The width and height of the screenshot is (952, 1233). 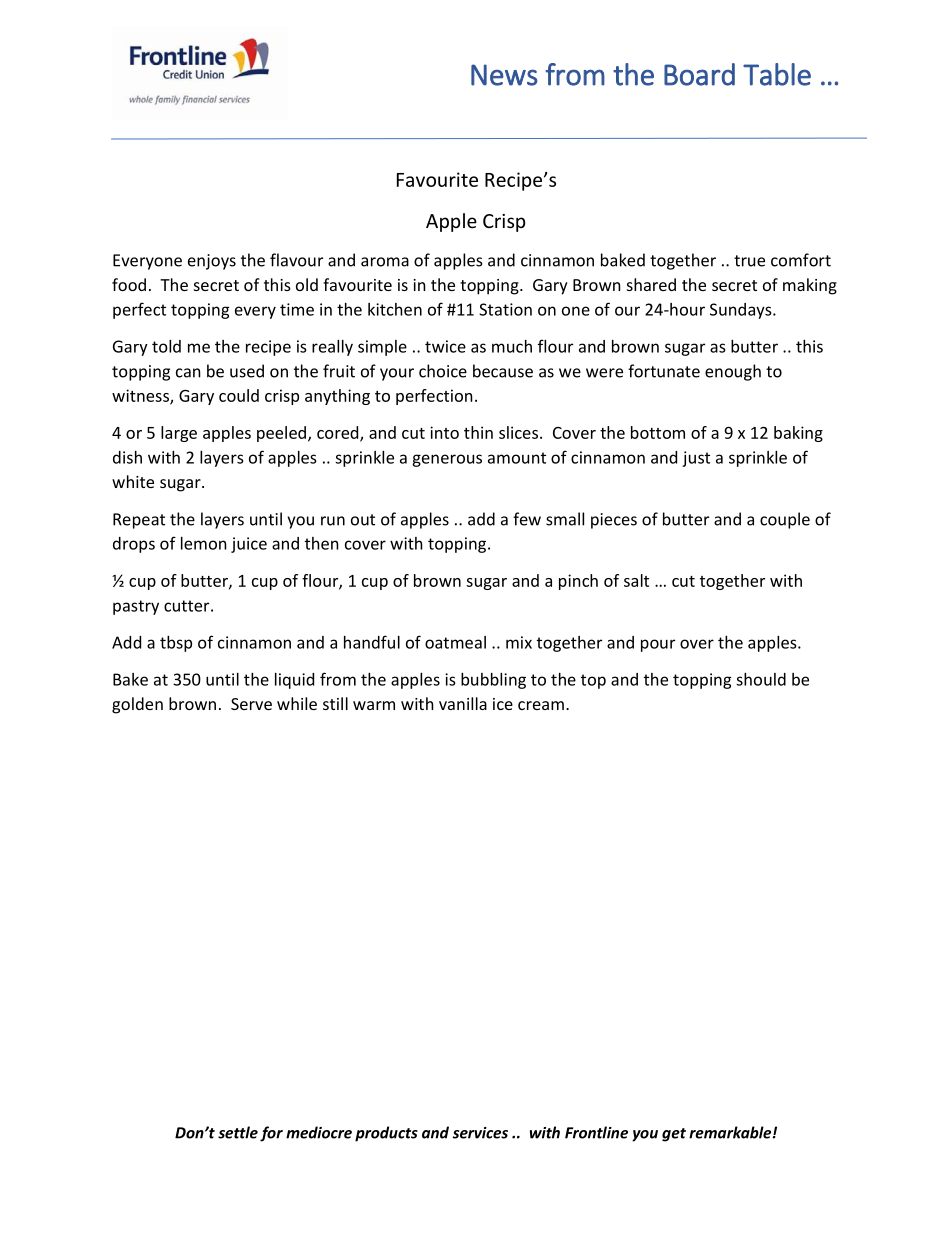 What do you see at coordinates (596, 1132) in the screenshot?
I see `Frontline` at bounding box center [596, 1132].
